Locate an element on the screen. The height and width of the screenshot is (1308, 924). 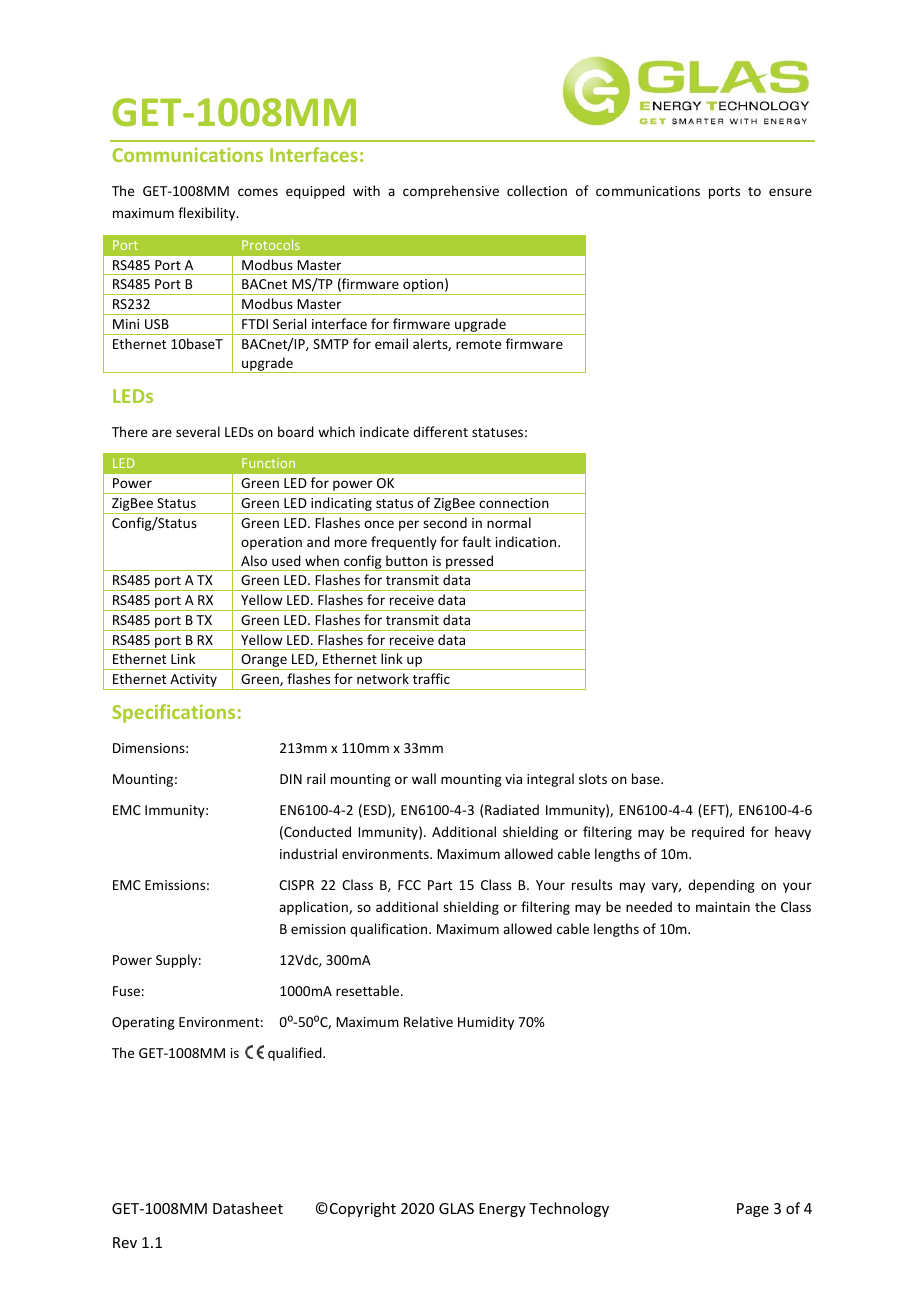
Page is located at coordinates (753, 1210).
